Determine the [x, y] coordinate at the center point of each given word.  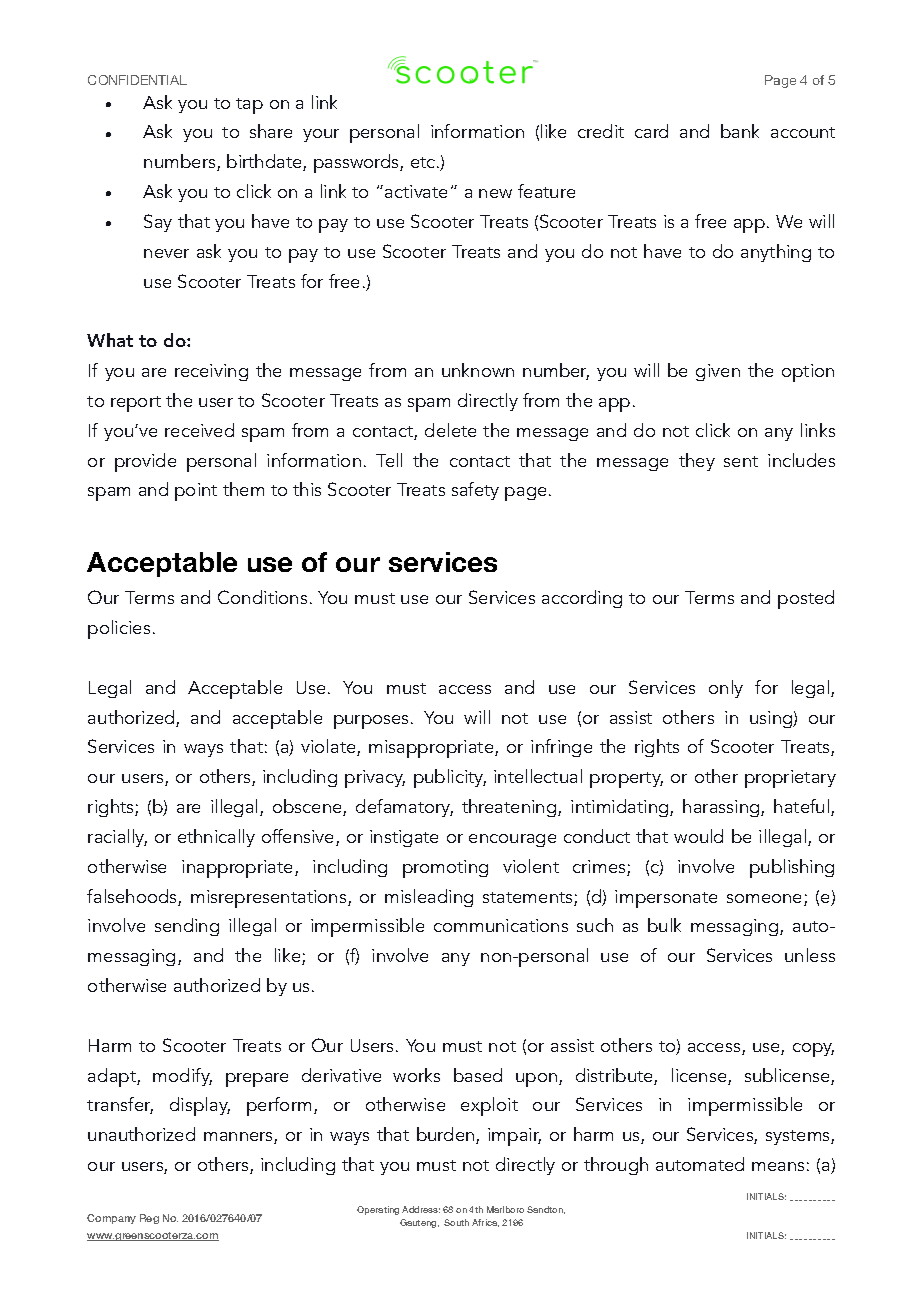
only [726, 689]
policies [119, 629]
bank [740, 131]
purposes [373, 722]
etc [424, 162]
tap [249, 106]
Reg [149, 1219]
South [456, 1222]
